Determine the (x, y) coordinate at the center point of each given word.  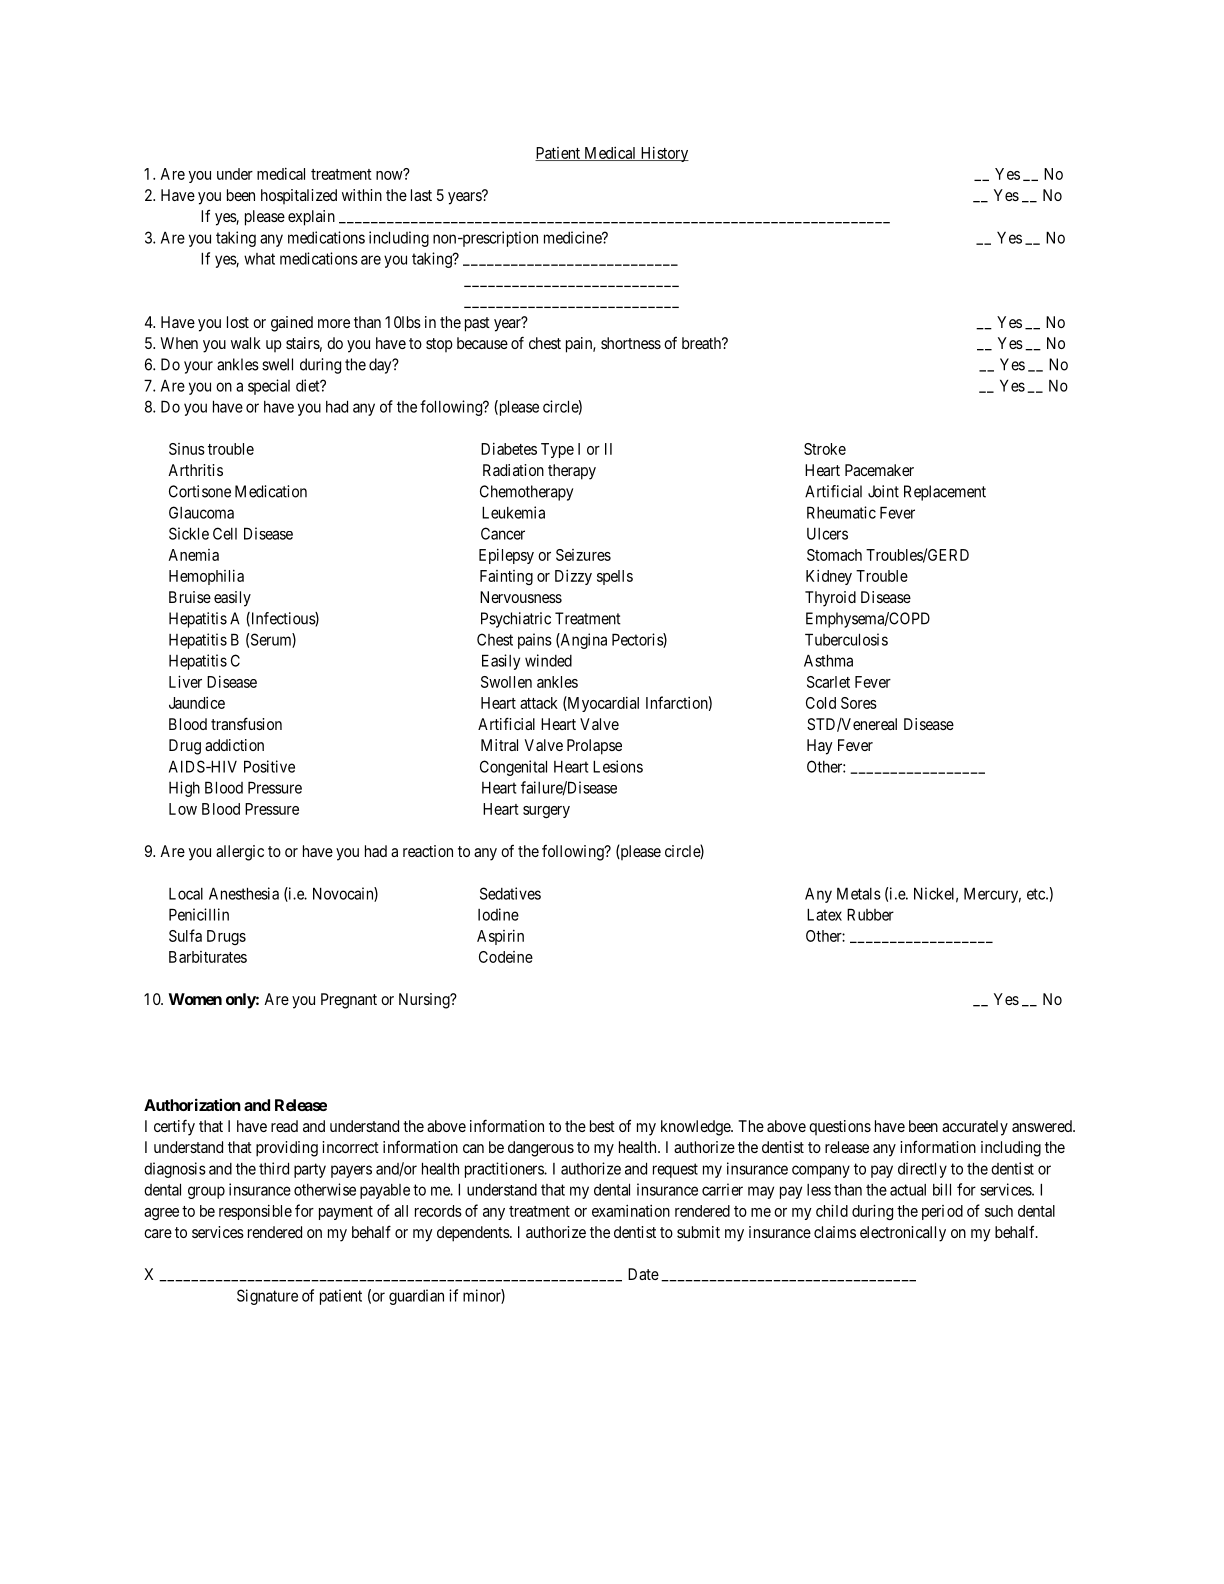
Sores (859, 703)
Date (643, 1274)
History (663, 154)
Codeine (506, 957)
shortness (631, 343)
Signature (267, 1297)
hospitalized (299, 196)
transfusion (246, 723)
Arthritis (195, 470)
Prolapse (594, 747)
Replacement (945, 493)
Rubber (870, 914)
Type (557, 450)
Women (195, 999)
